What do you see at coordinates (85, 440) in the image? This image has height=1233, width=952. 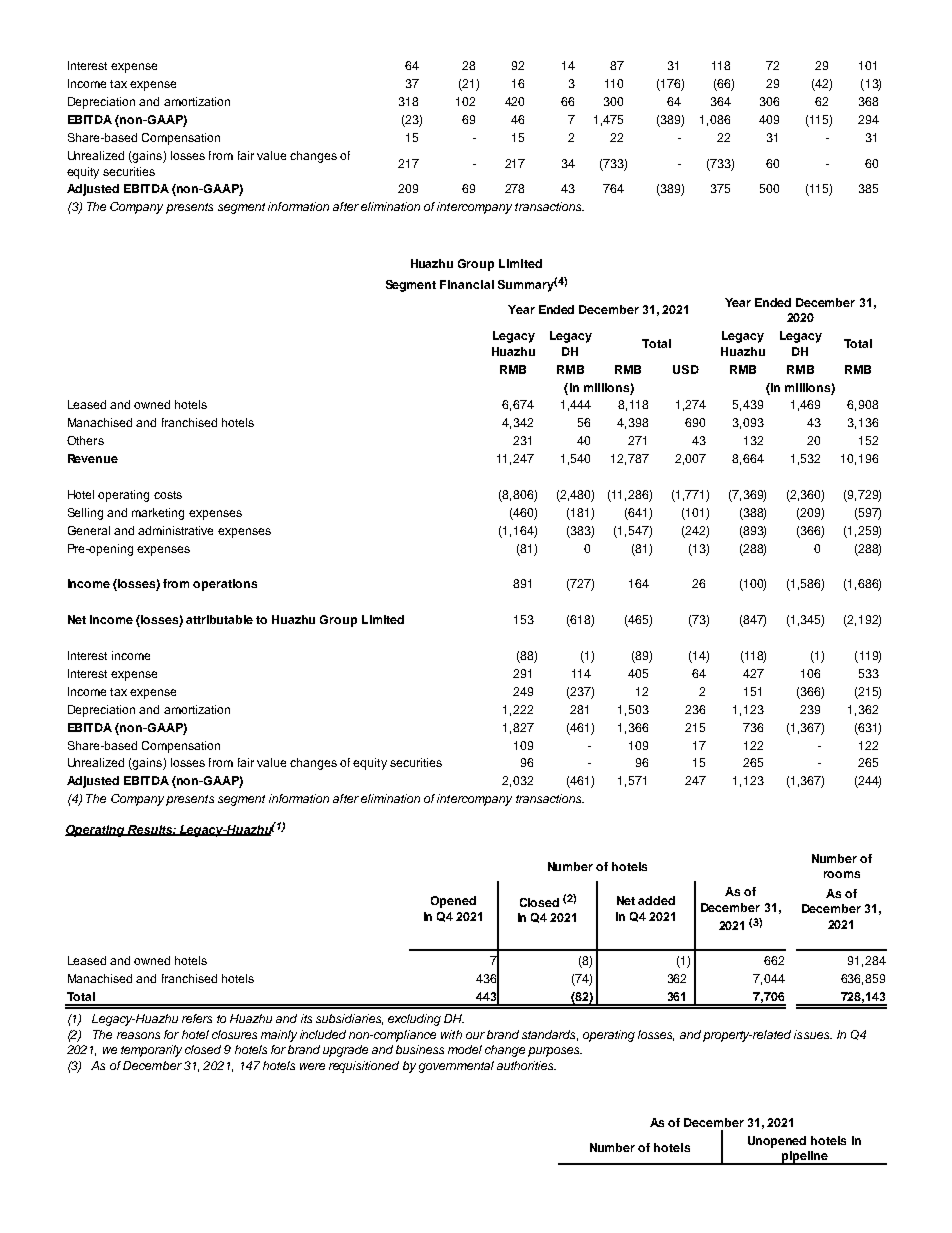 I see `Others` at bounding box center [85, 440].
